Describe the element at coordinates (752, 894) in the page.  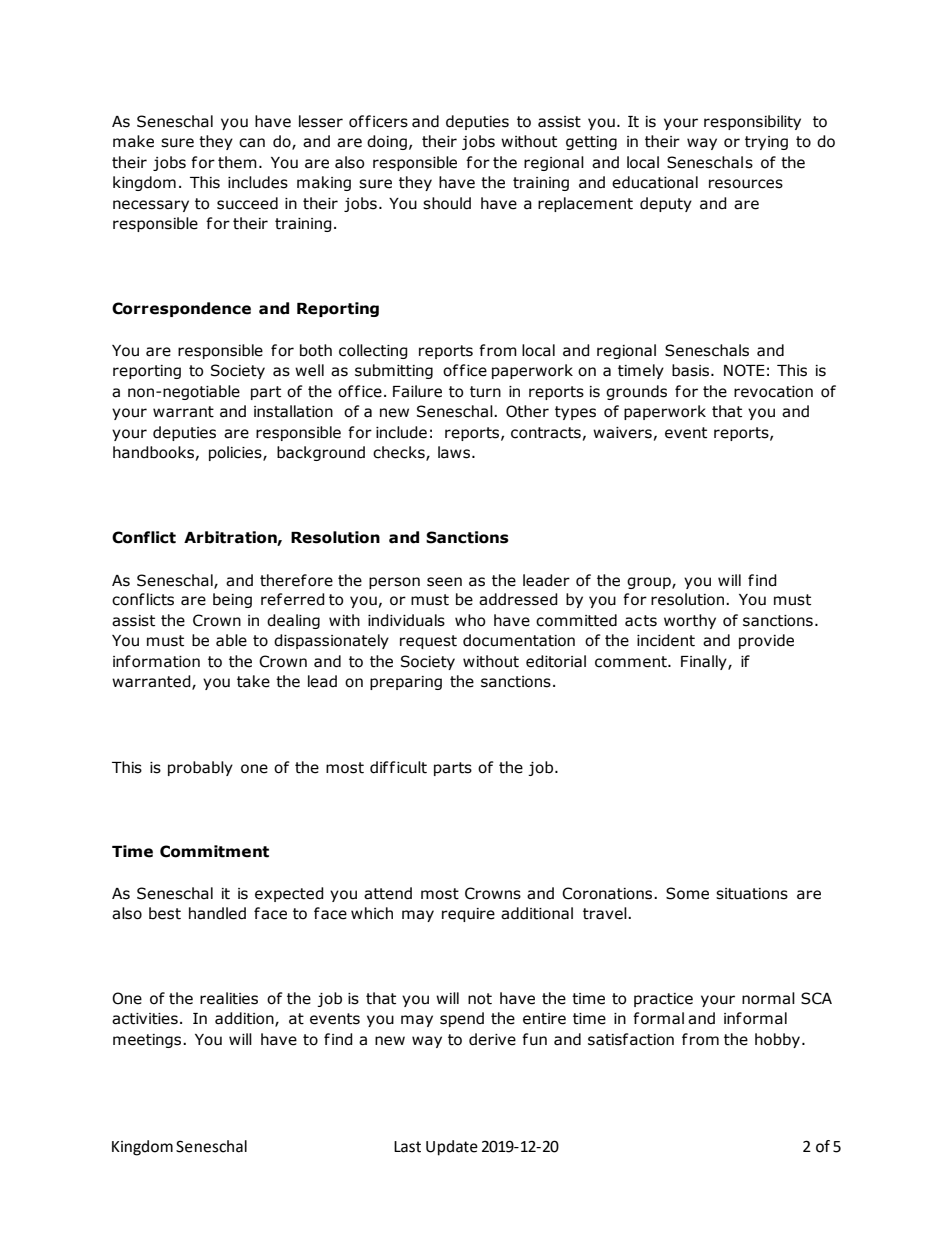
I see `situations` at that location.
